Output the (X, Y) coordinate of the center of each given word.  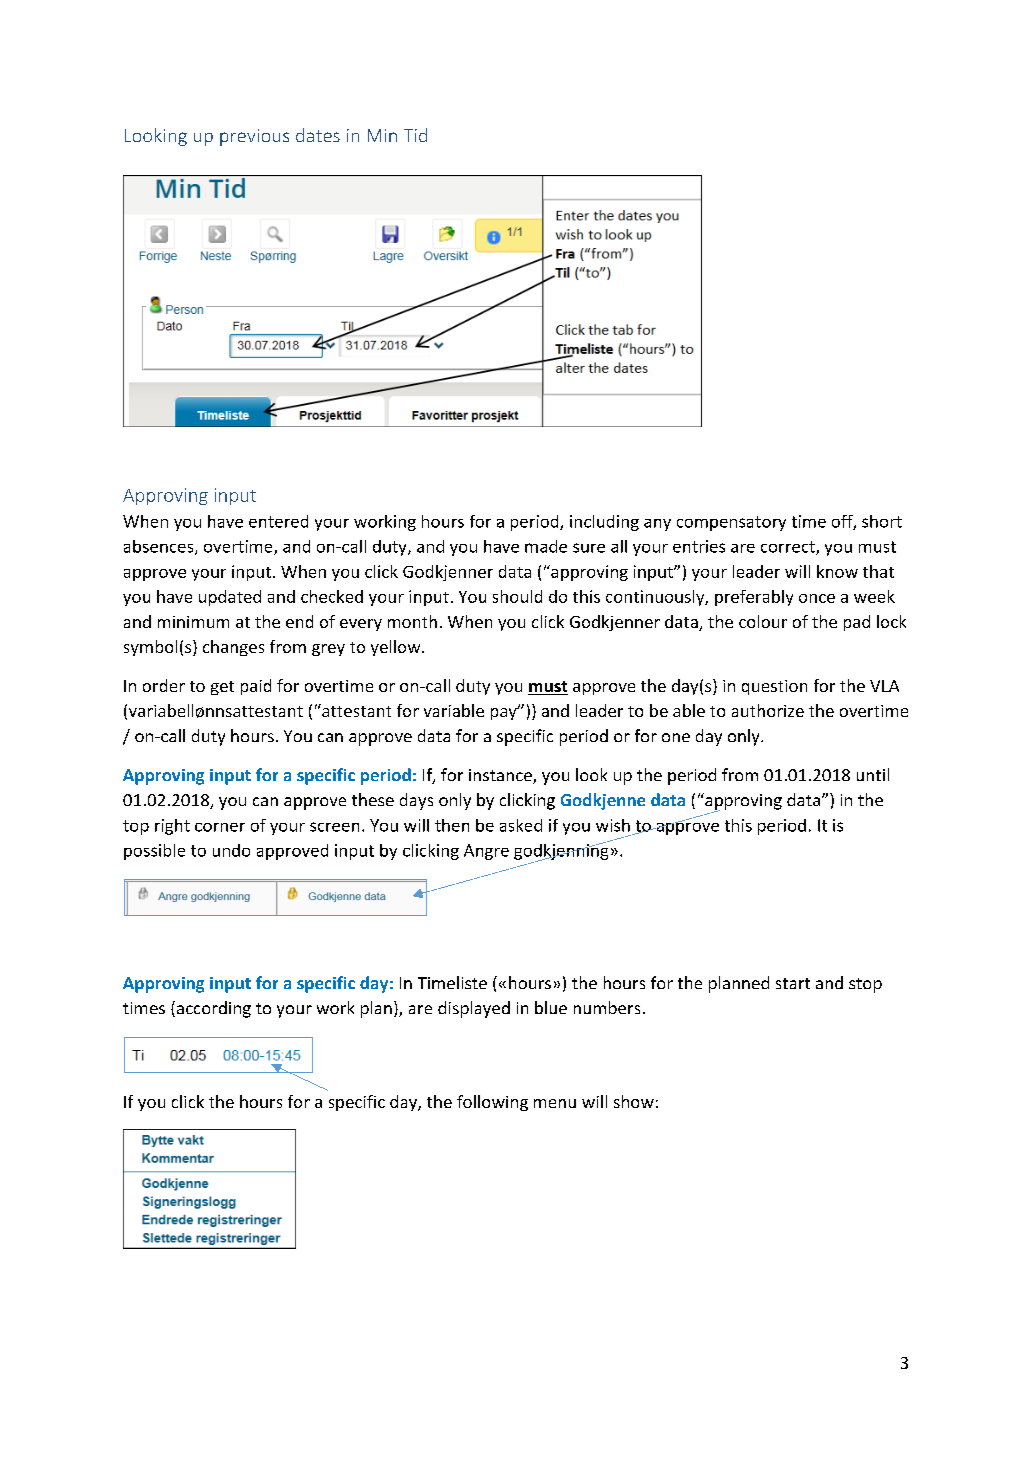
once (817, 598)
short (882, 521)
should (517, 596)
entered (278, 521)
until (873, 774)
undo (231, 850)
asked (521, 825)
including (604, 523)
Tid (415, 135)
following (492, 1103)
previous (254, 137)
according (212, 1009)
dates (318, 135)
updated (230, 598)
